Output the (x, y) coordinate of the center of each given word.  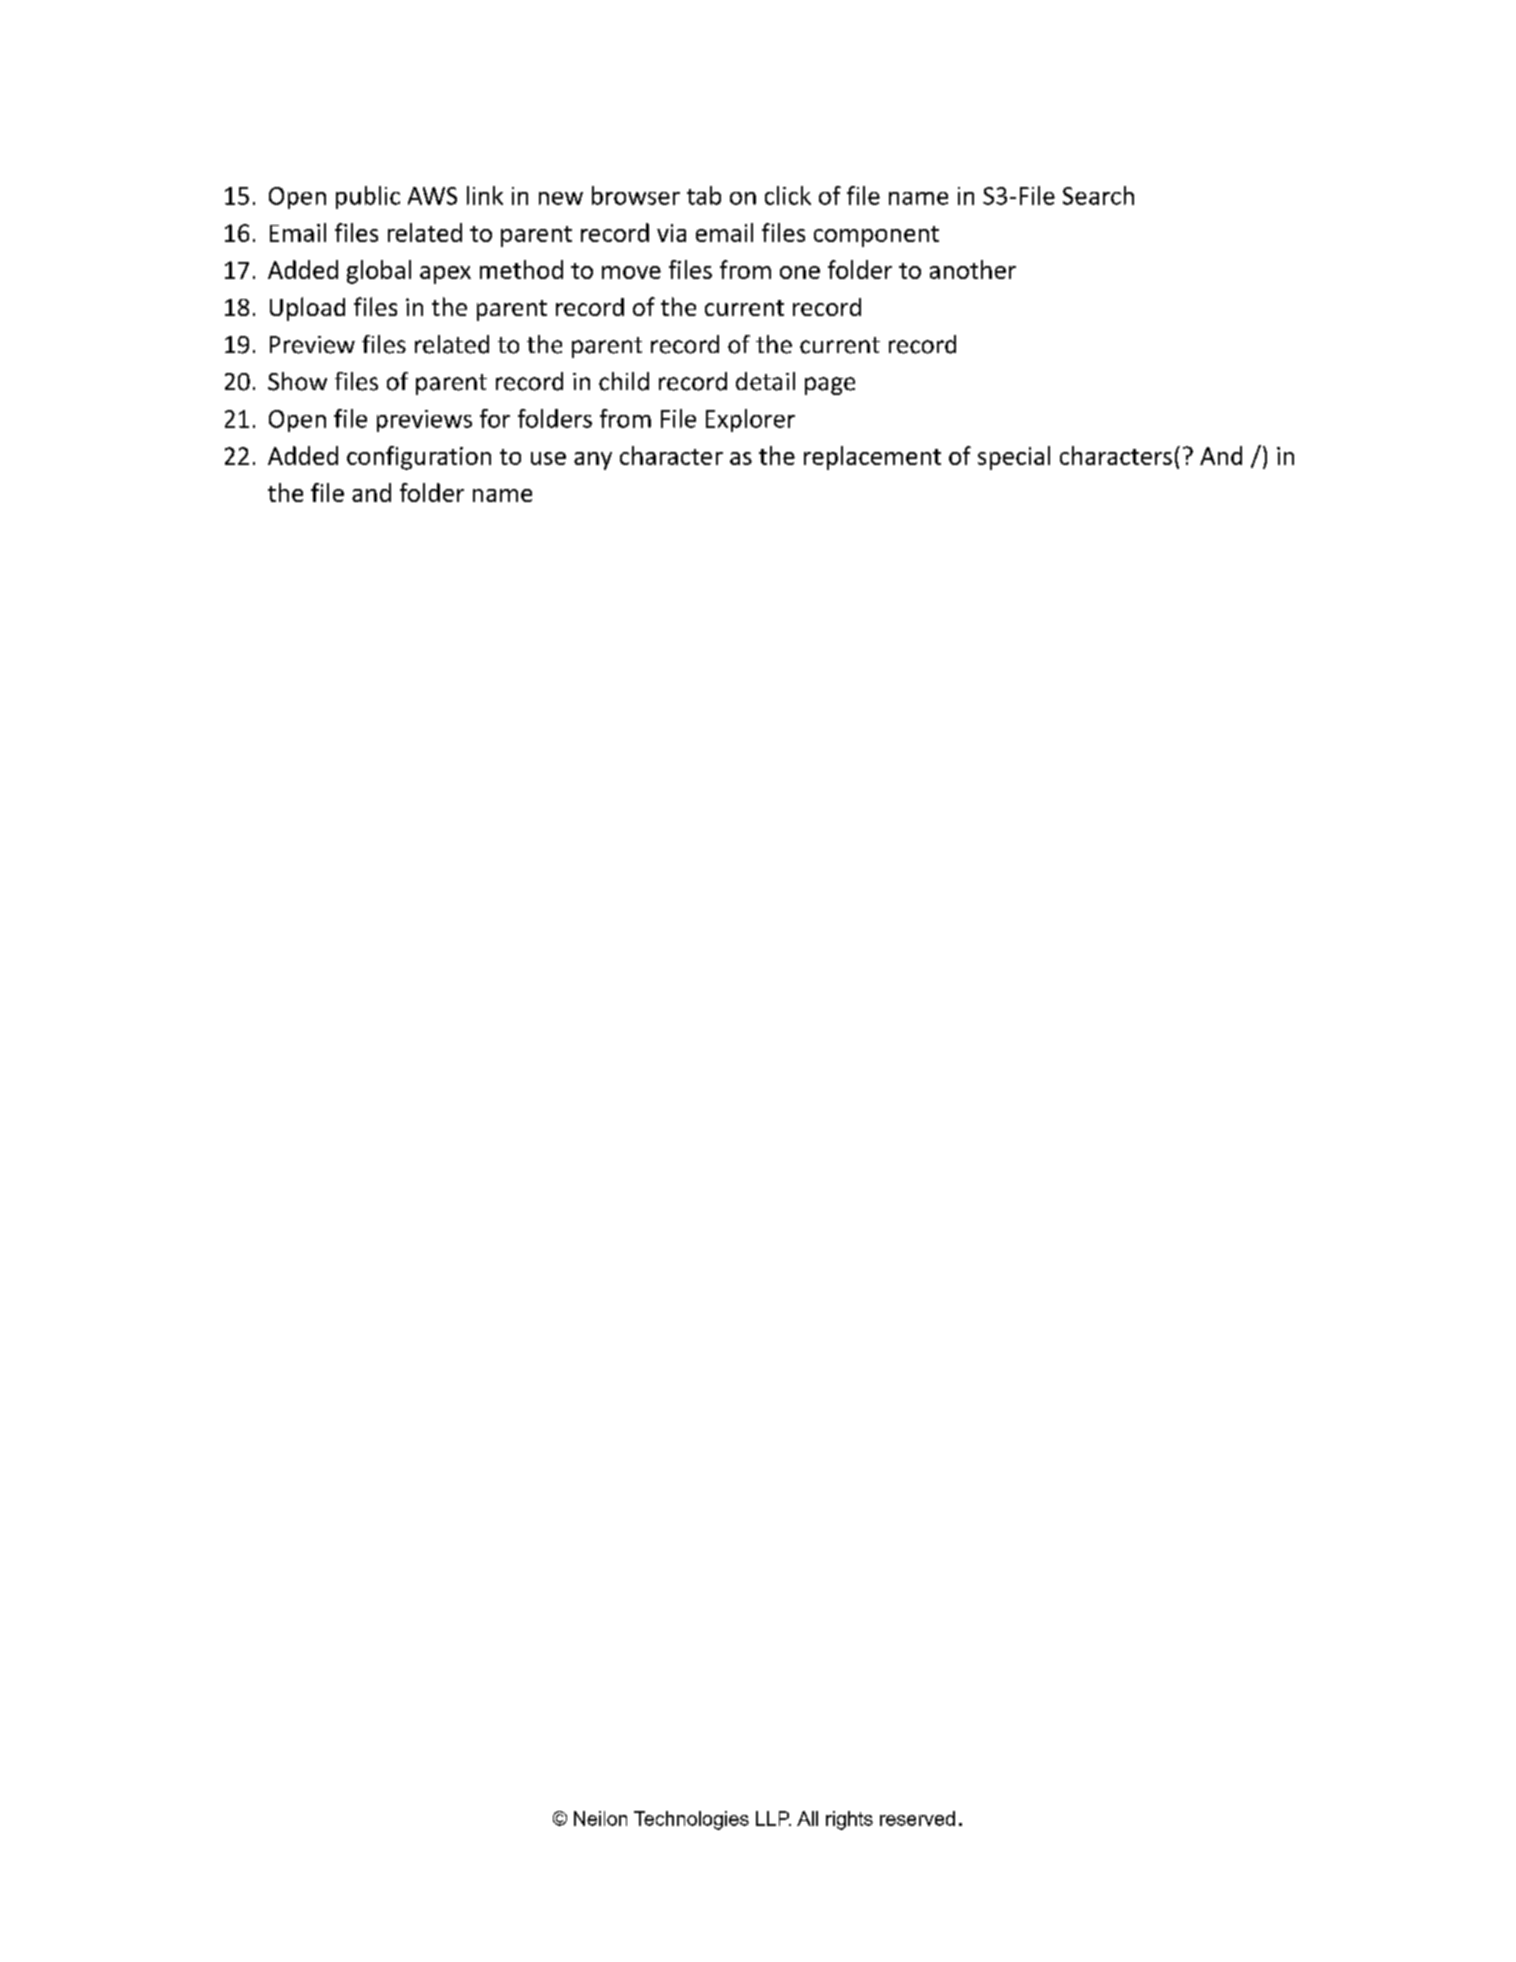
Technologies (691, 1820)
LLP (773, 1818)
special (1014, 458)
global (379, 272)
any (593, 461)
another (973, 269)
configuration (419, 458)
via (671, 233)
